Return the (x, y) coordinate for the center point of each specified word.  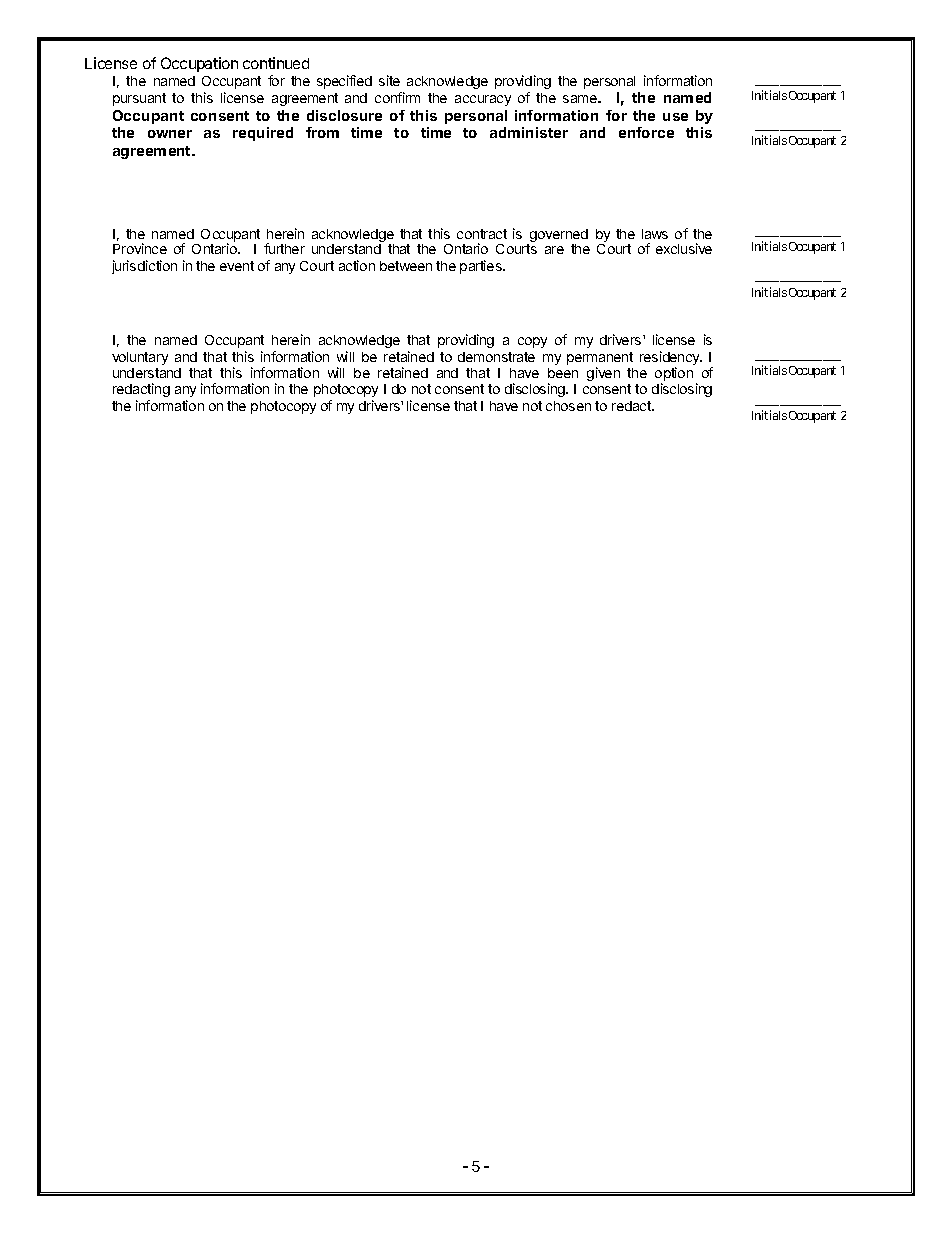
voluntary (140, 358)
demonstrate (496, 357)
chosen (568, 406)
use (675, 117)
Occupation (199, 64)
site (389, 80)
